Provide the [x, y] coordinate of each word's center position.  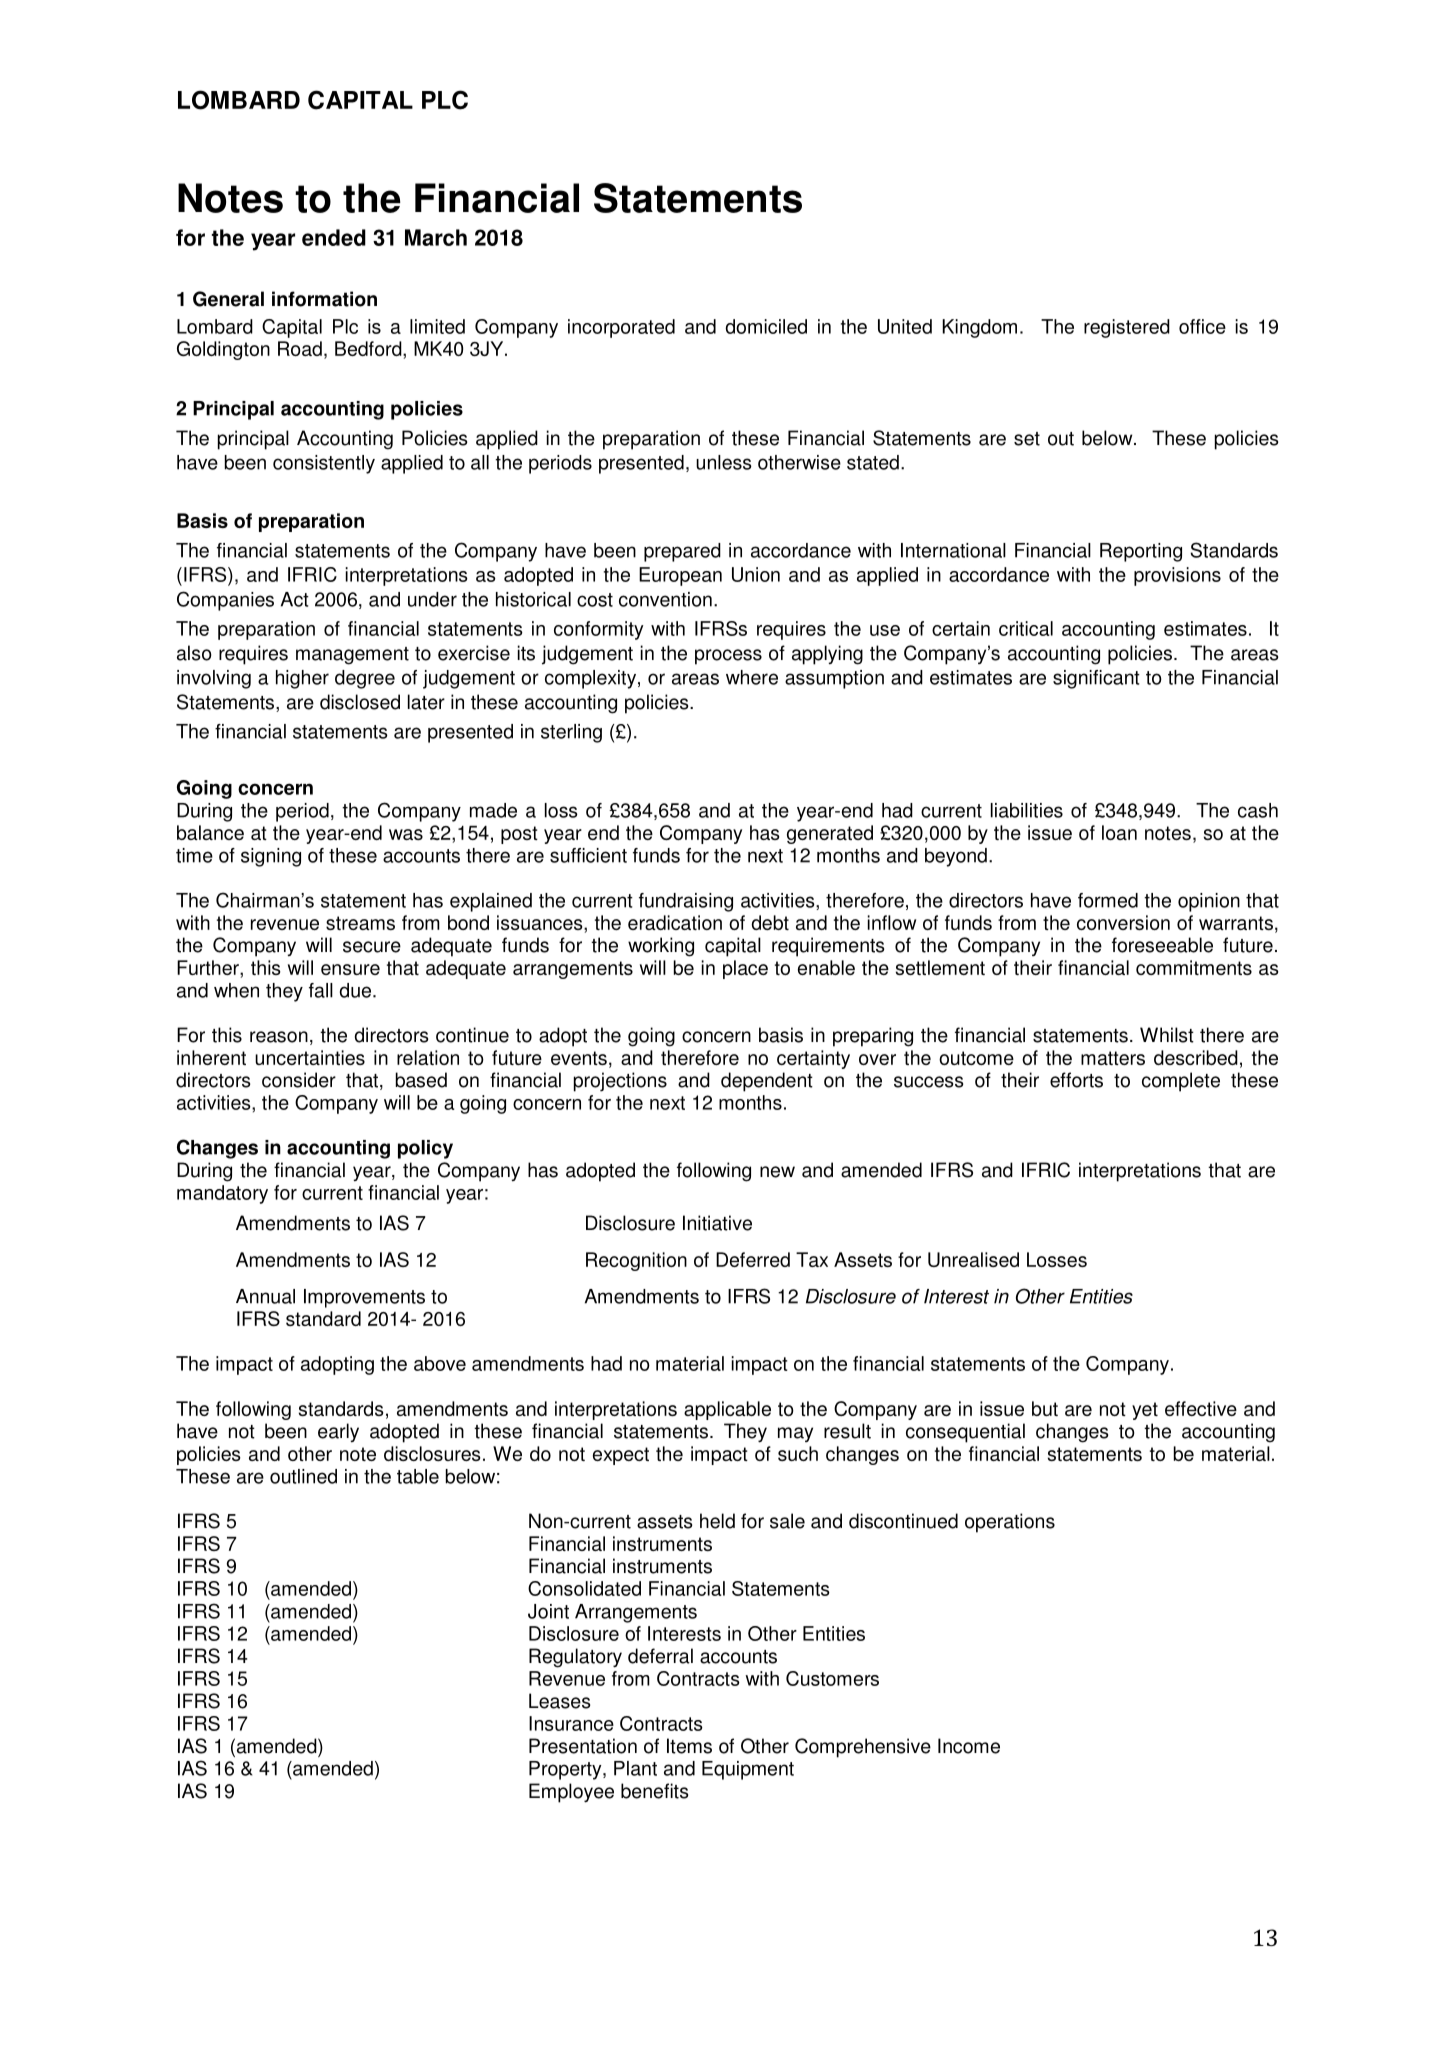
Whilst [1167, 1035]
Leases [559, 1701]
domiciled [766, 326]
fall [321, 990]
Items [689, 1746]
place [745, 969]
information [324, 299]
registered [1127, 328]
